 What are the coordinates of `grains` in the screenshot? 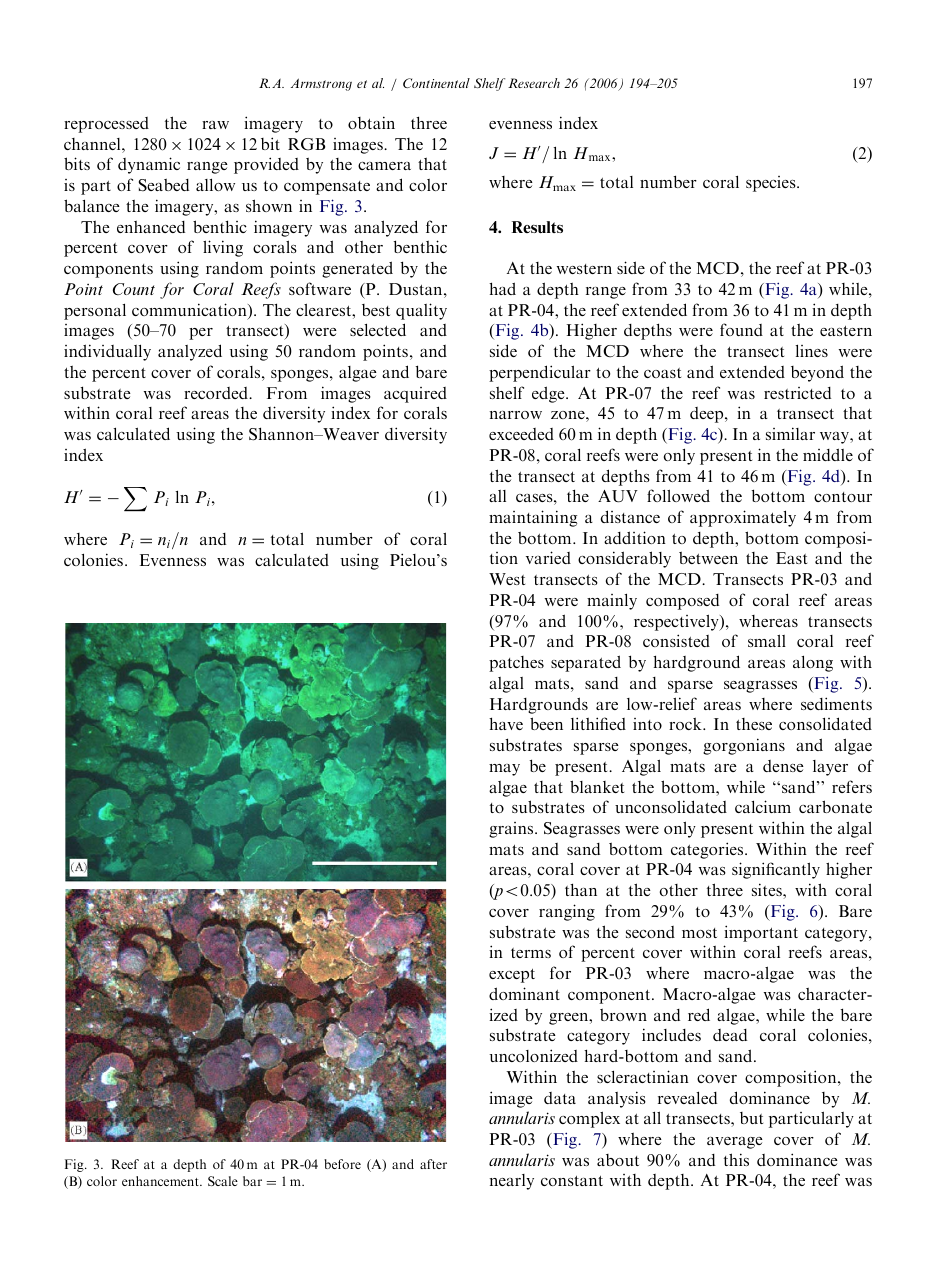 It's located at (512, 830).
